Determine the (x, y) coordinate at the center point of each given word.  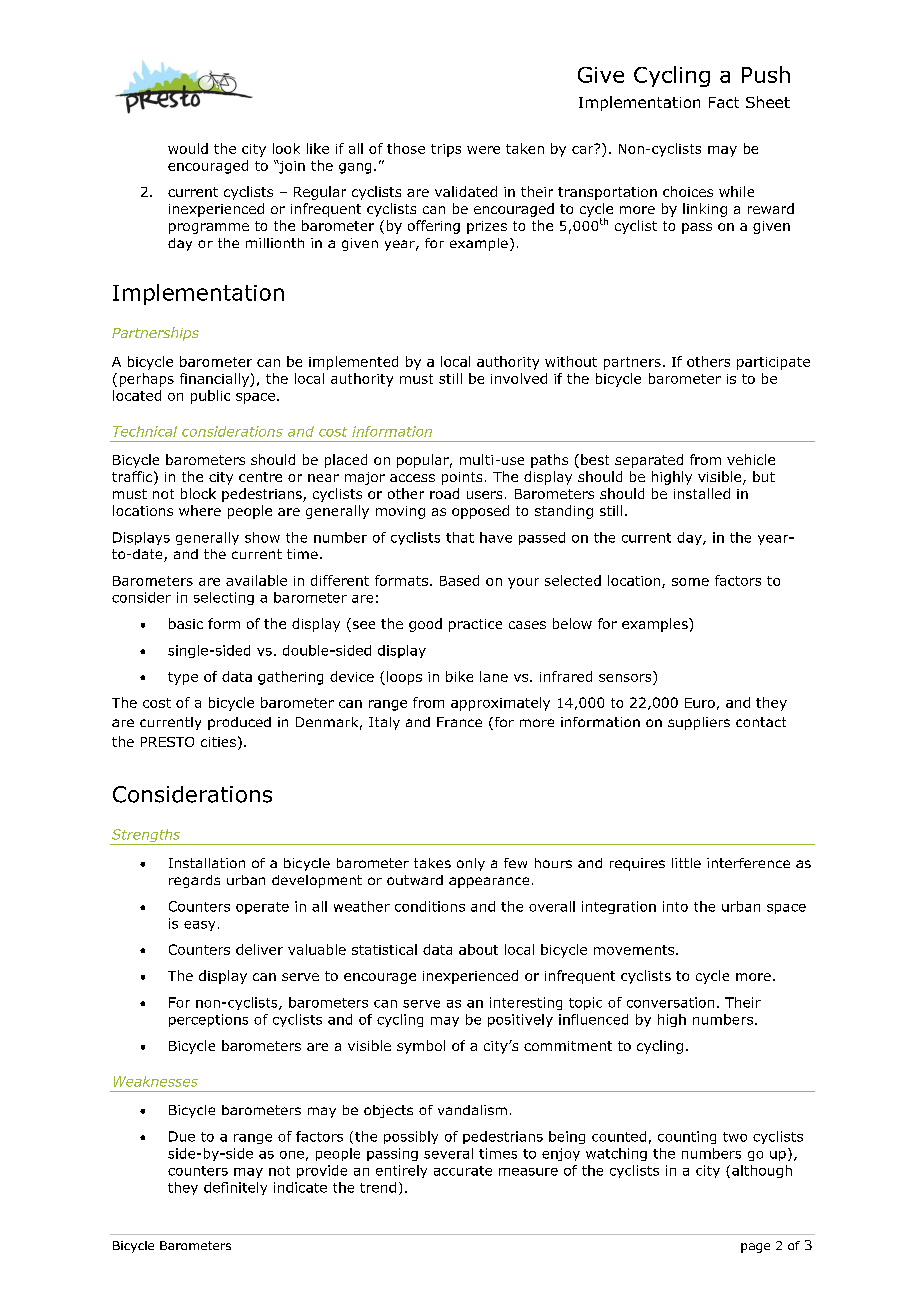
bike (459, 676)
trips (446, 150)
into (675, 906)
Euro (700, 703)
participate (773, 363)
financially (215, 380)
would (188, 148)
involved (519, 378)
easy (199, 926)
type (183, 678)
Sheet (768, 102)
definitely (235, 1188)
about (478, 949)
